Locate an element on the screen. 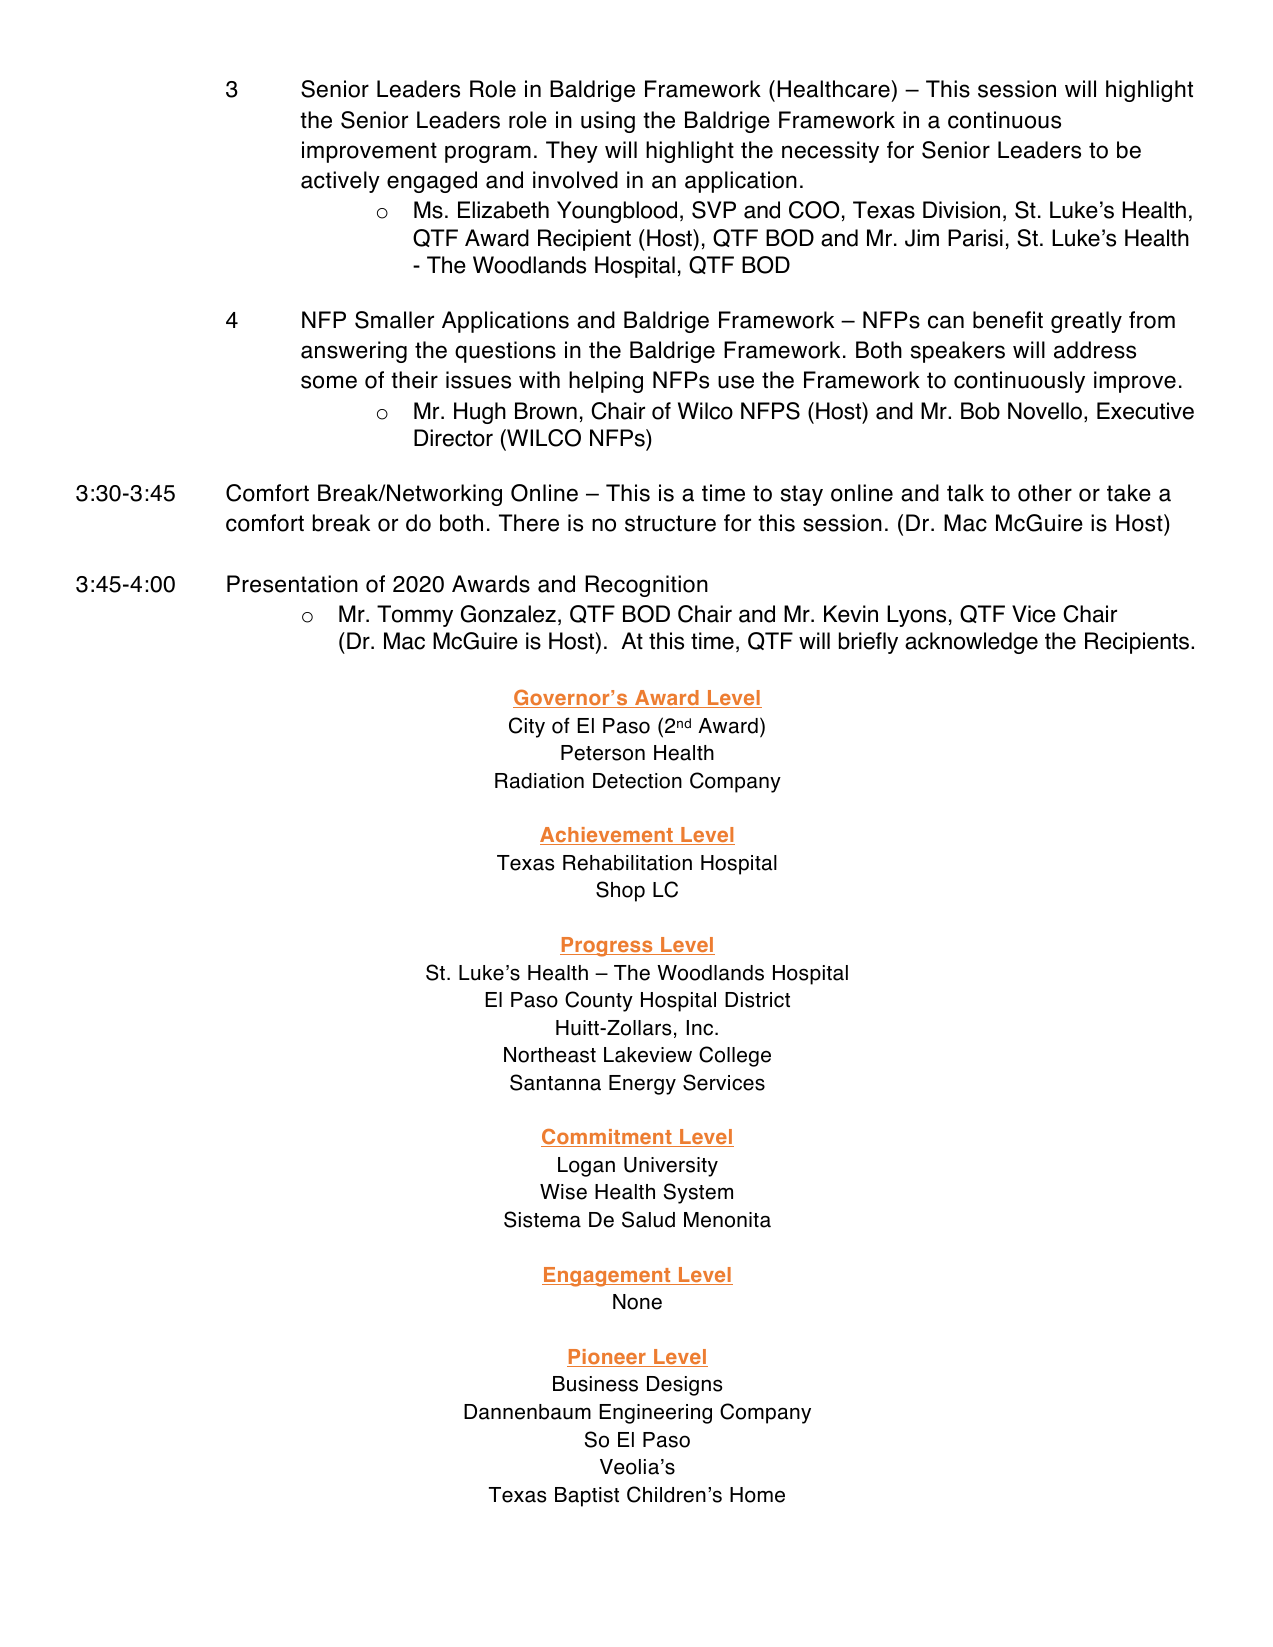 This screenshot has height=1647, width=1273. Inc is located at coordinates (701, 1028).
